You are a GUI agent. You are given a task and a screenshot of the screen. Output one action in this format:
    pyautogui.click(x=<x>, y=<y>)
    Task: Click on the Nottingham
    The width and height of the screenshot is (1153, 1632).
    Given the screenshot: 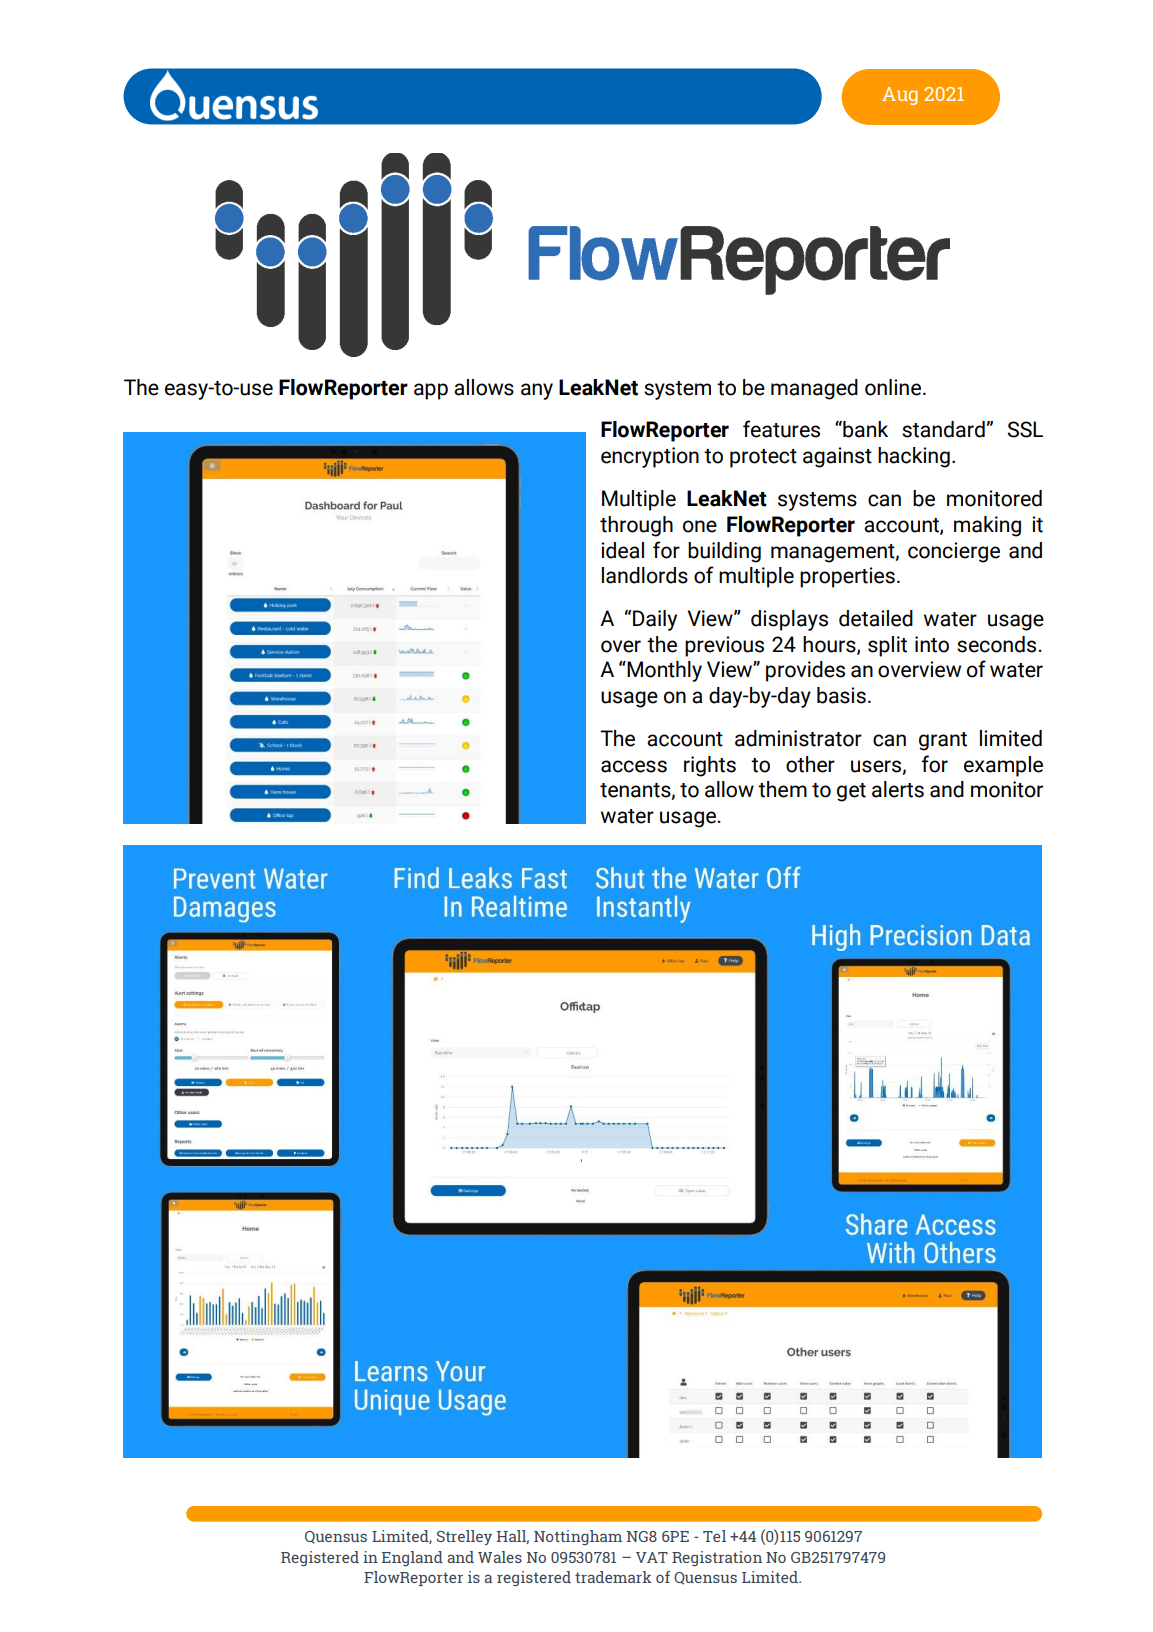 What is the action you would take?
    pyautogui.click(x=578, y=1537)
